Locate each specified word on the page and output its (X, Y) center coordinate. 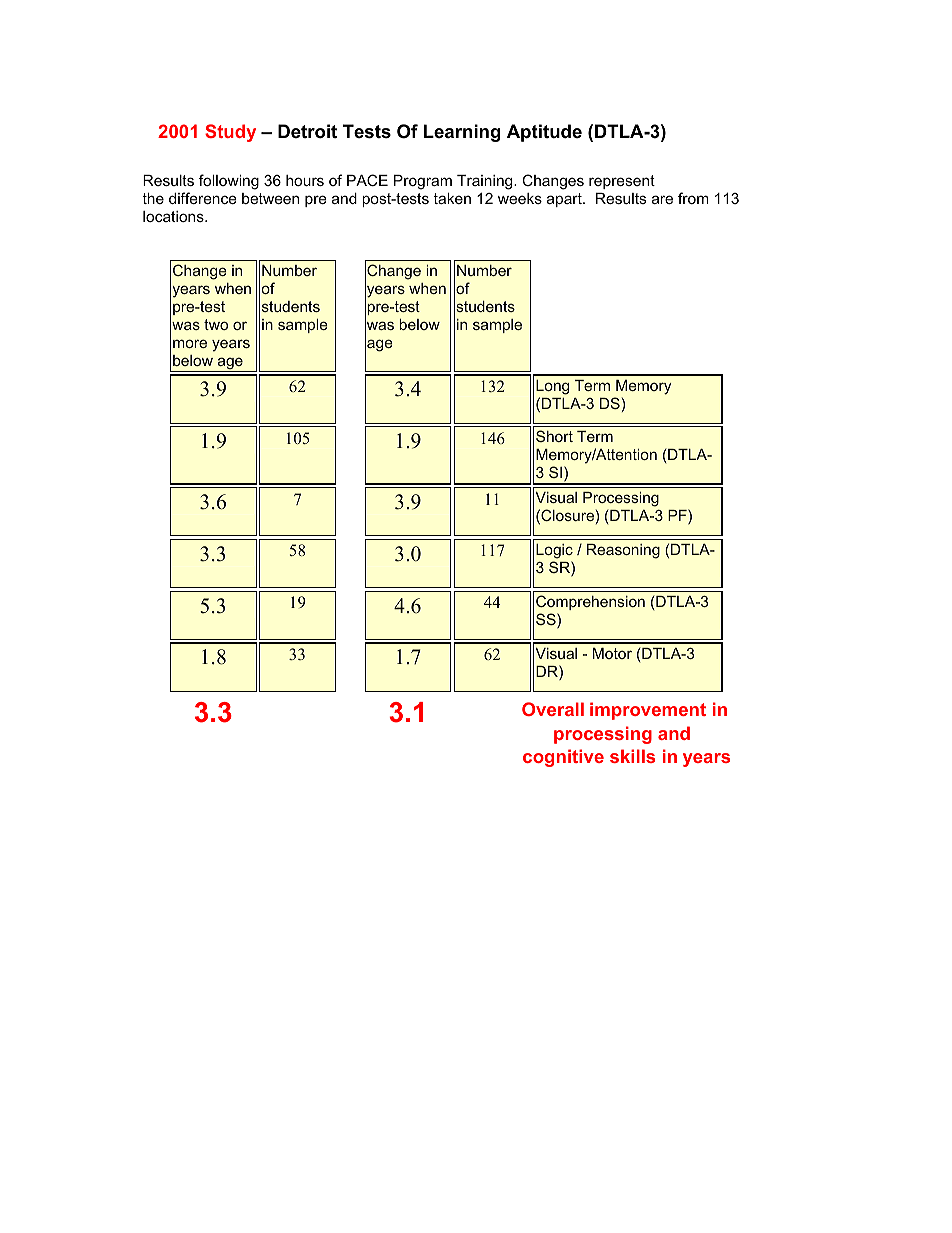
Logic (554, 551)
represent (622, 182)
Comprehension (590, 602)
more (190, 343)
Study (230, 133)
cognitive (563, 758)
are (662, 199)
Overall (553, 709)
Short (554, 436)
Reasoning (623, 551)
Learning (462, 133)
